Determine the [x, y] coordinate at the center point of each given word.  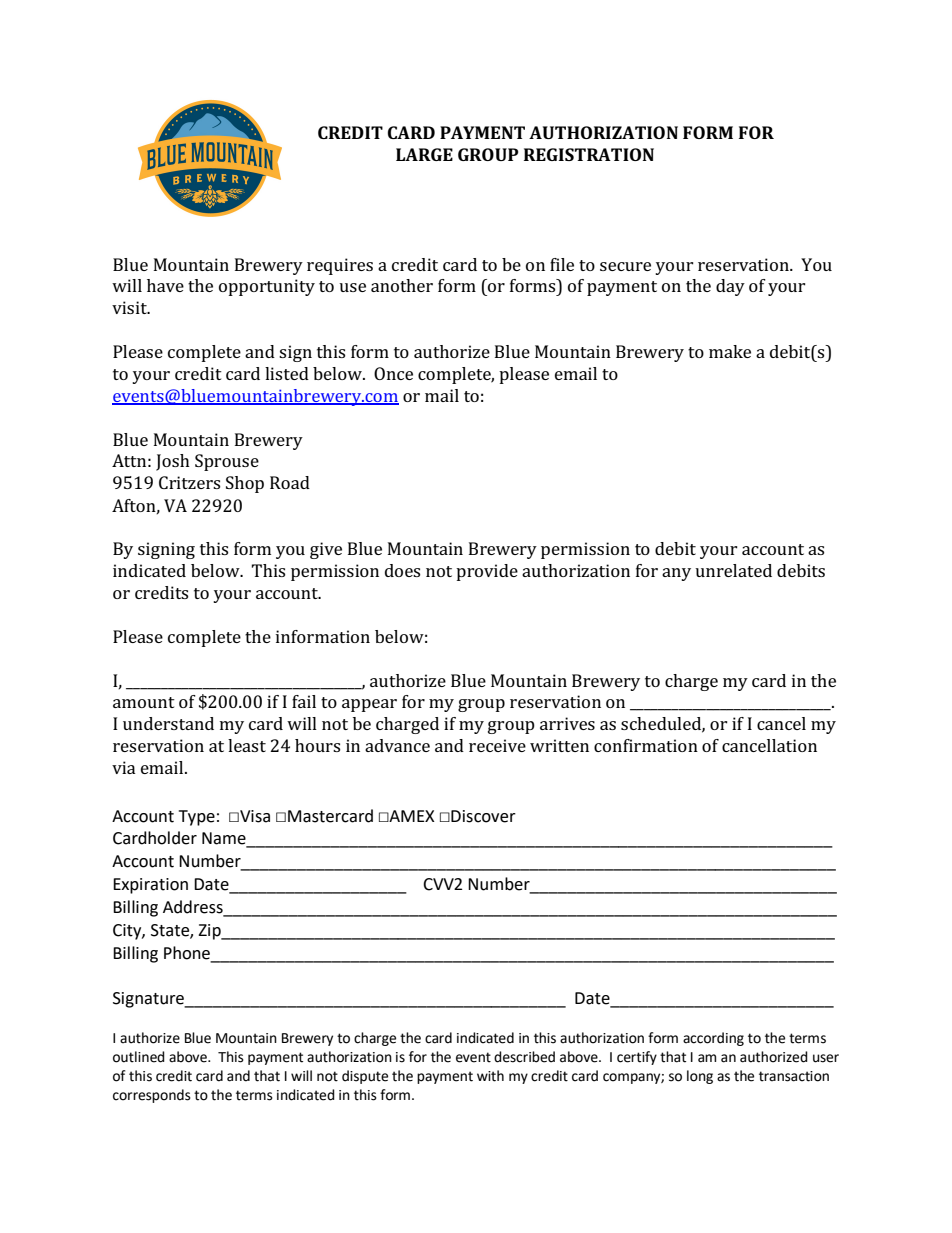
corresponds [152, 1096]
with [490, 1076]
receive [497, 745]
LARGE [424, 154]
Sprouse [227, 462]
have [165, 285]
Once [393, 373]
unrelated [733, 570]
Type [197, 818]
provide [487, 572]
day [730, 287]
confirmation [646, 745]
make [730, 351]
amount [144, 702]
